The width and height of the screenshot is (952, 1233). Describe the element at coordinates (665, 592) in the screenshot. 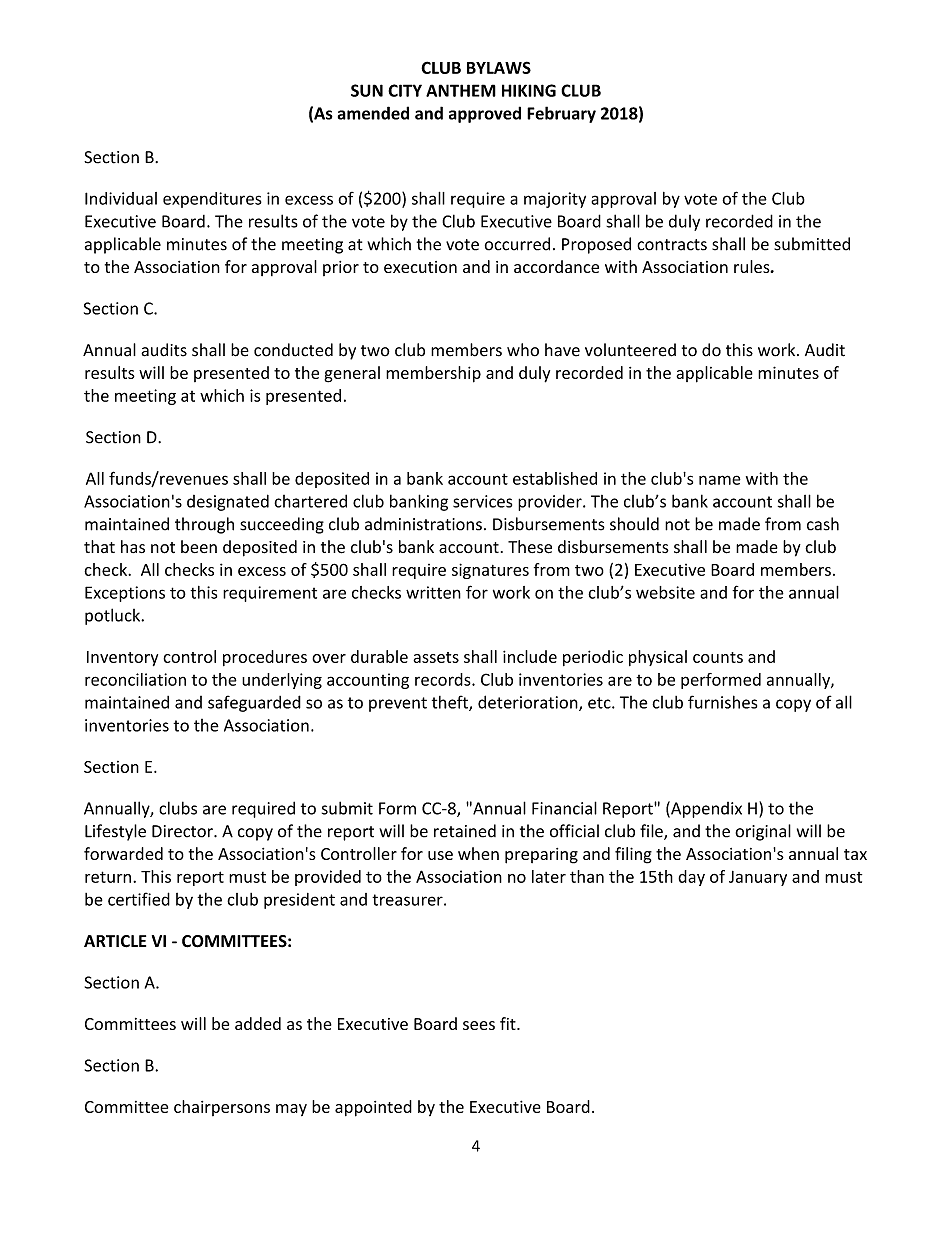

I see `website` at that location.
